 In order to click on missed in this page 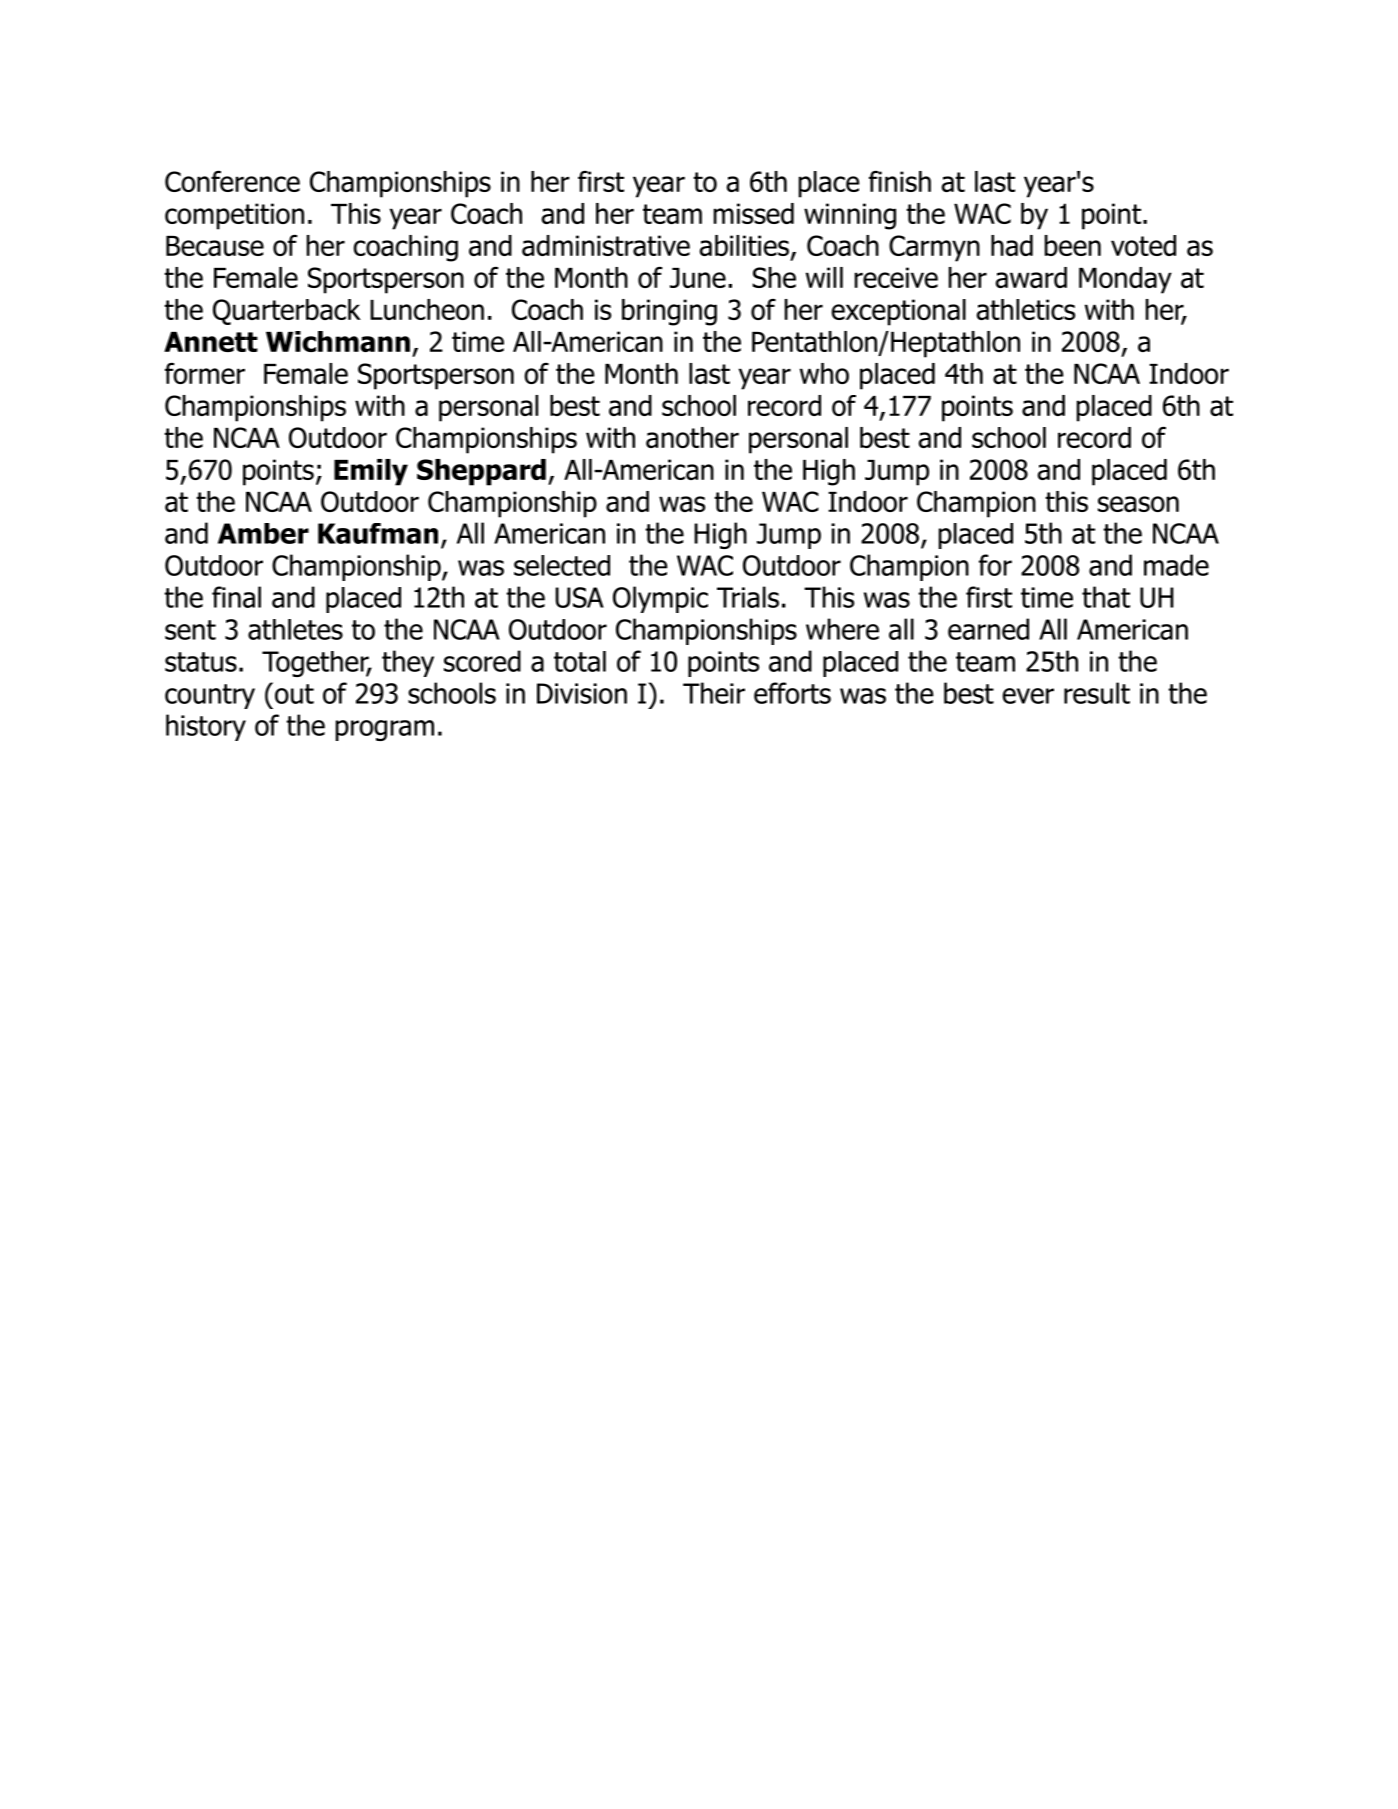, I will do `click(754, 213)`.
